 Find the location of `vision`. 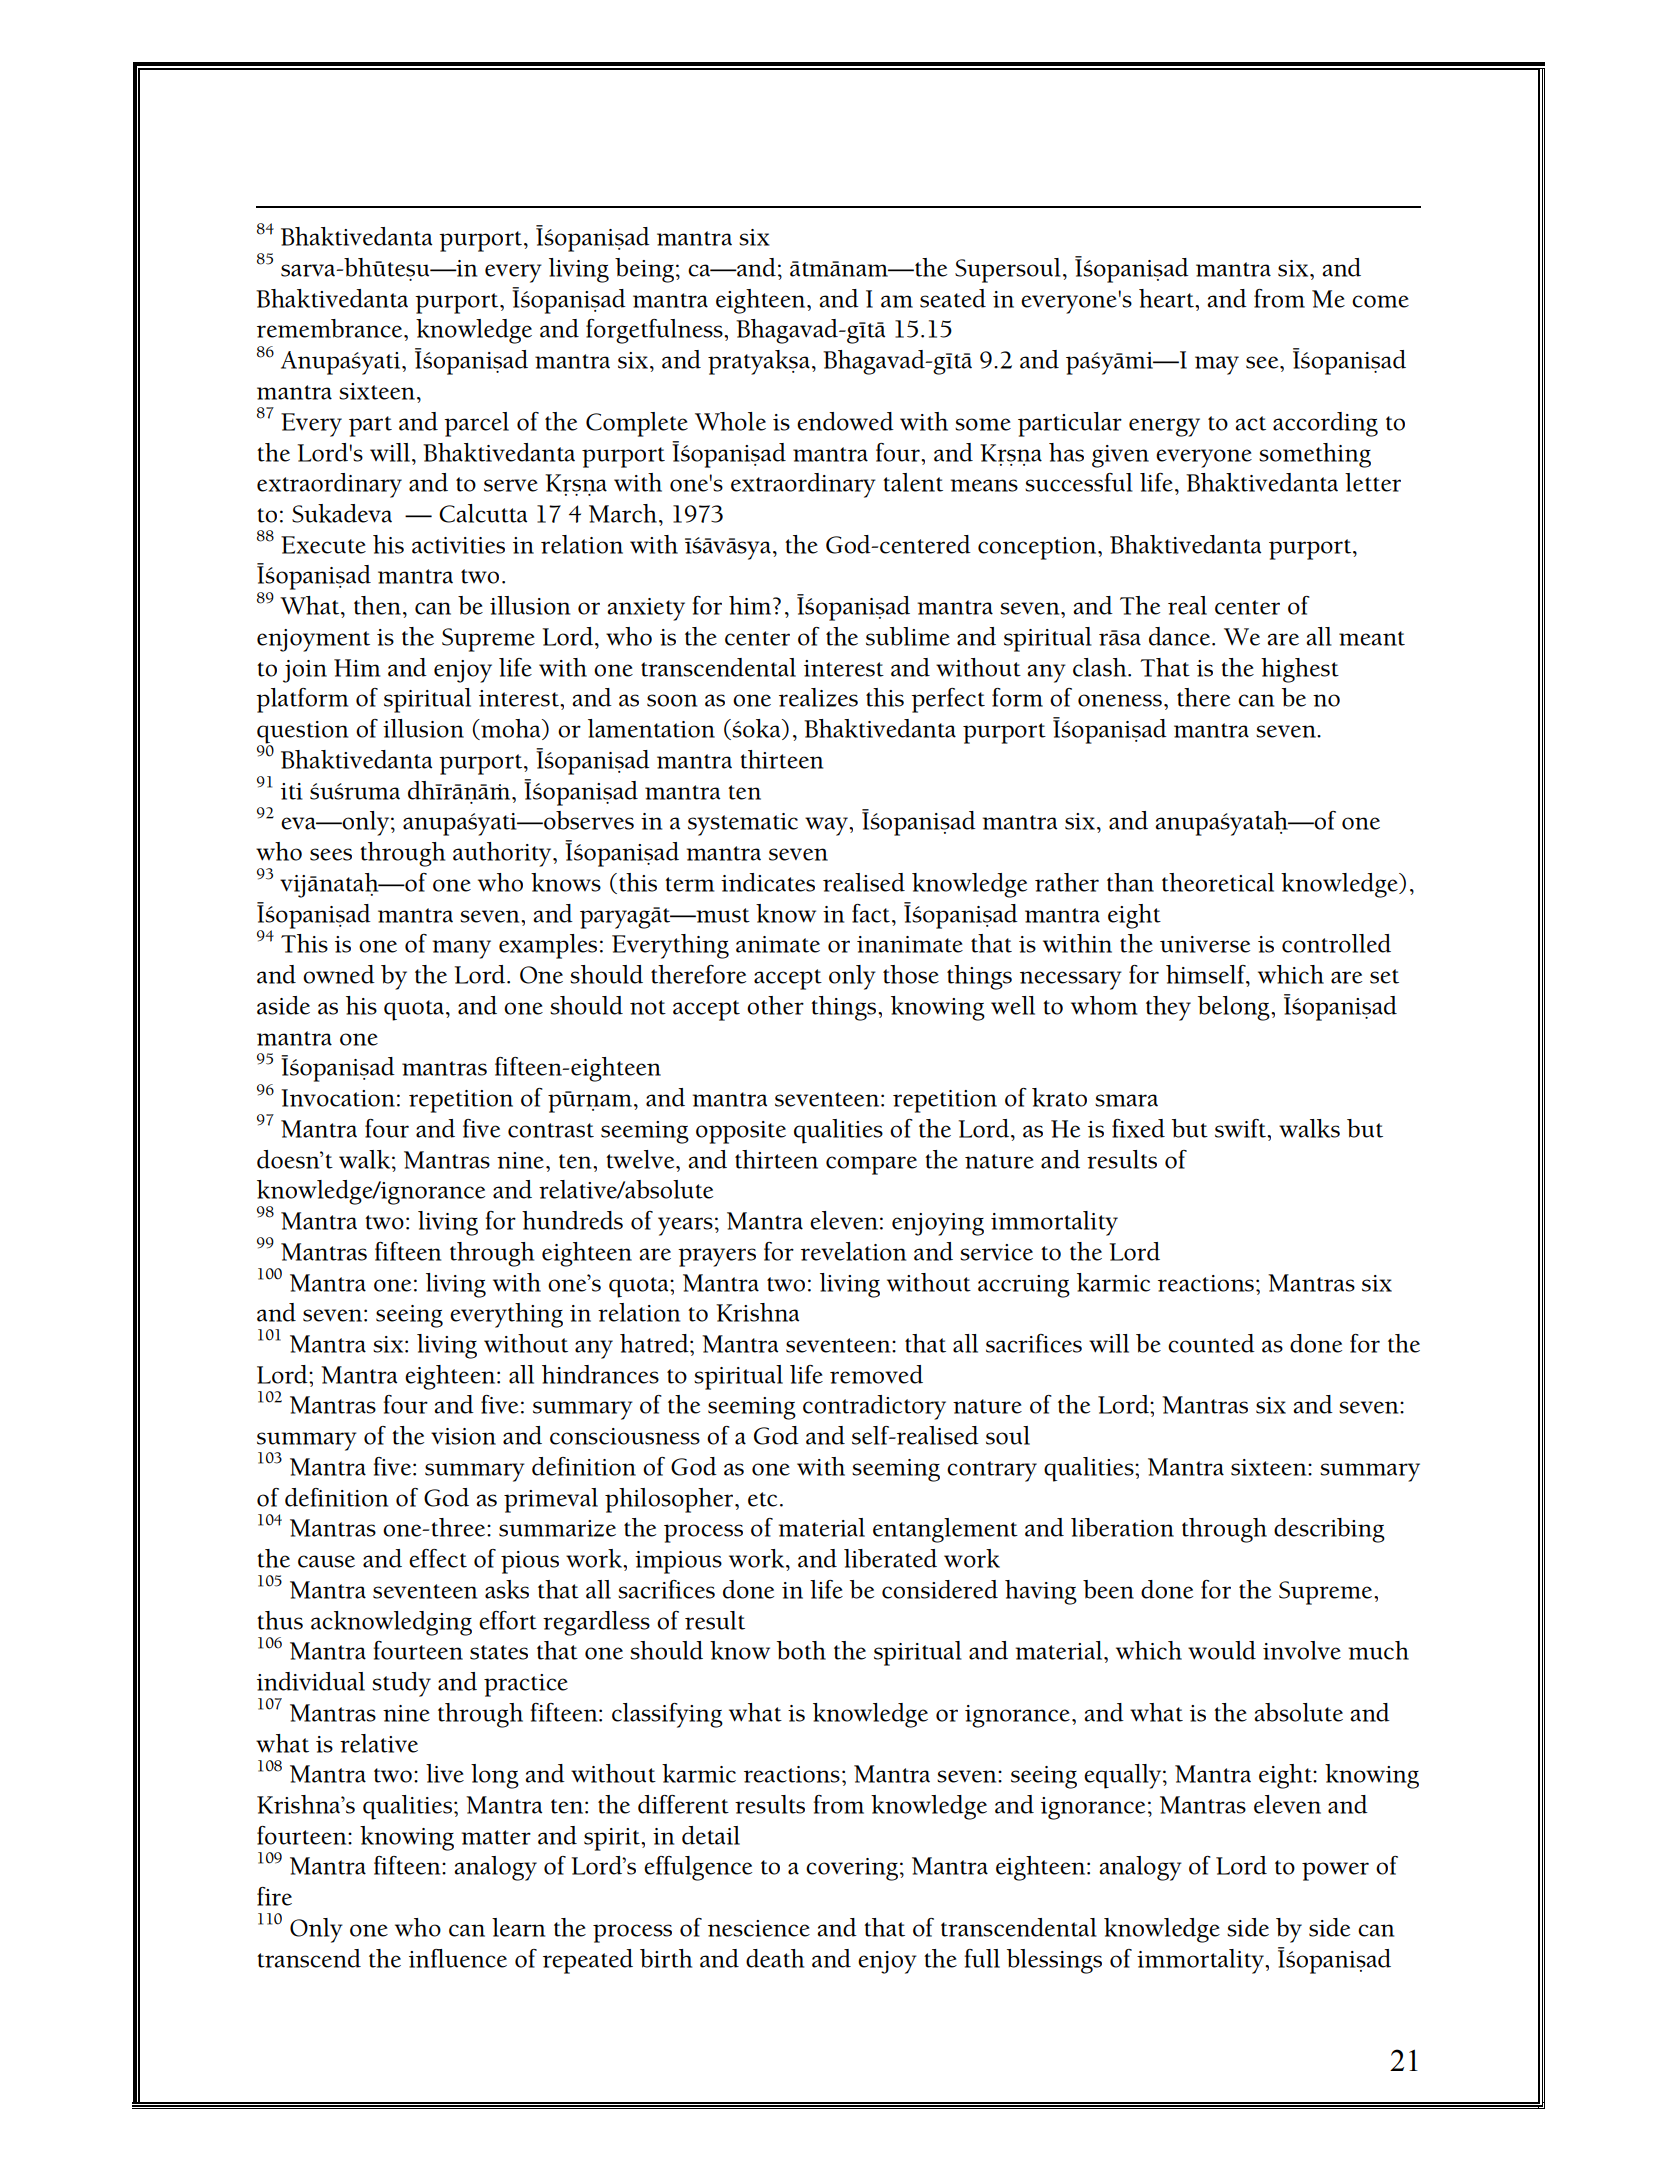

vision is located at coordinates (463, 1436).
